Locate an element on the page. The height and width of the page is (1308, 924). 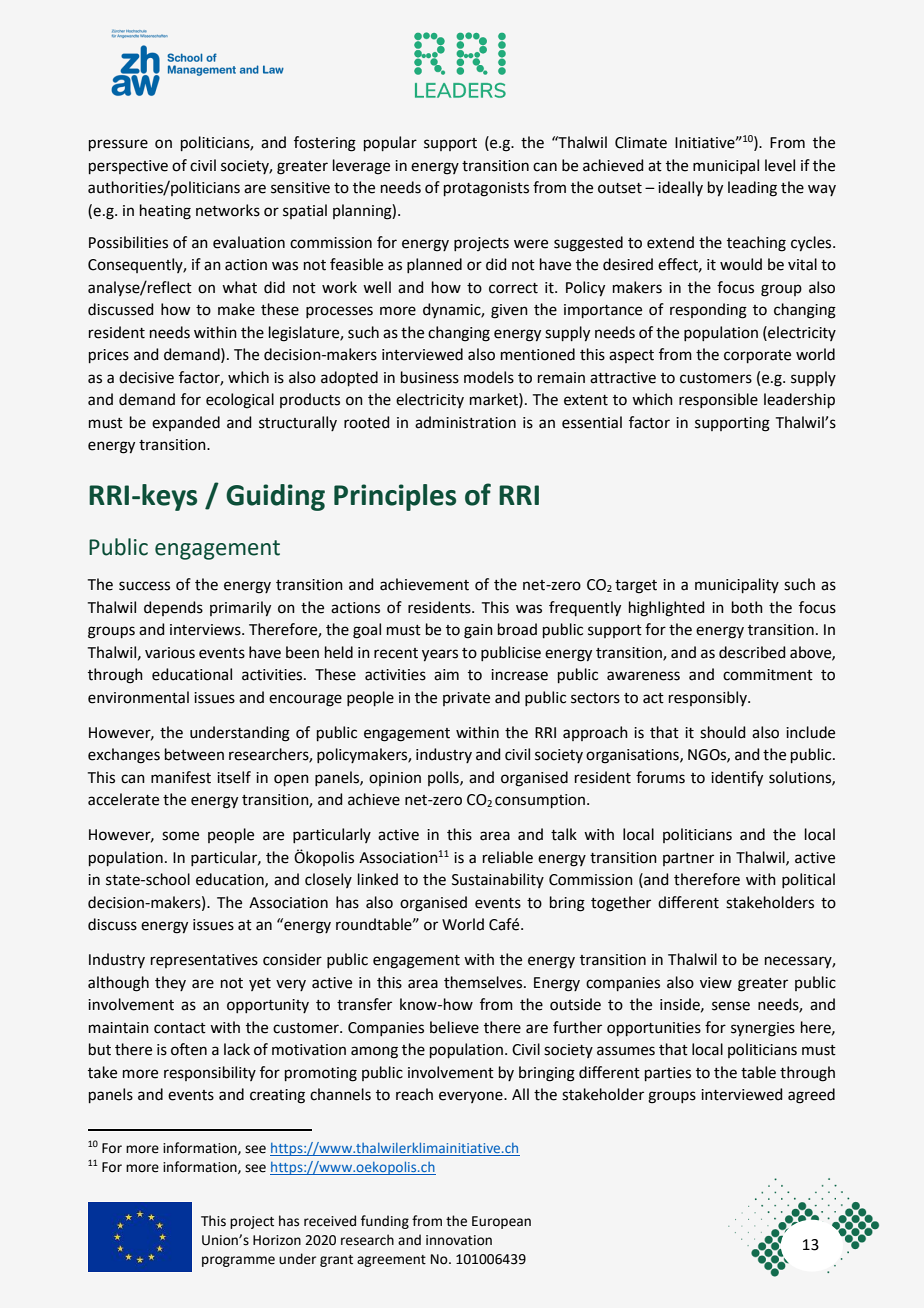
private is located at coordinates (466, 699).
